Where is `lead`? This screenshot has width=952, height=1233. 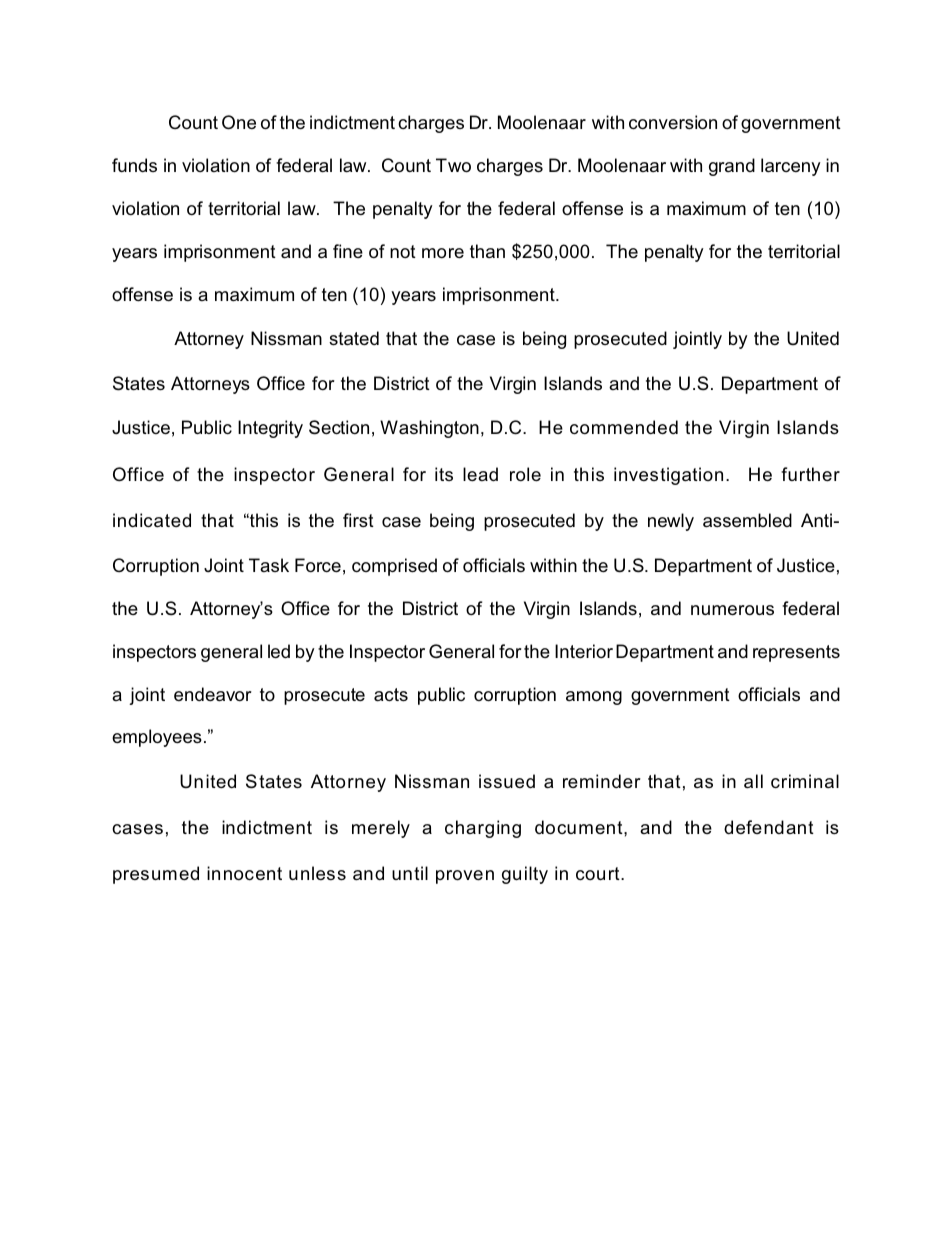
lead is located at coordinates (480, 474).
